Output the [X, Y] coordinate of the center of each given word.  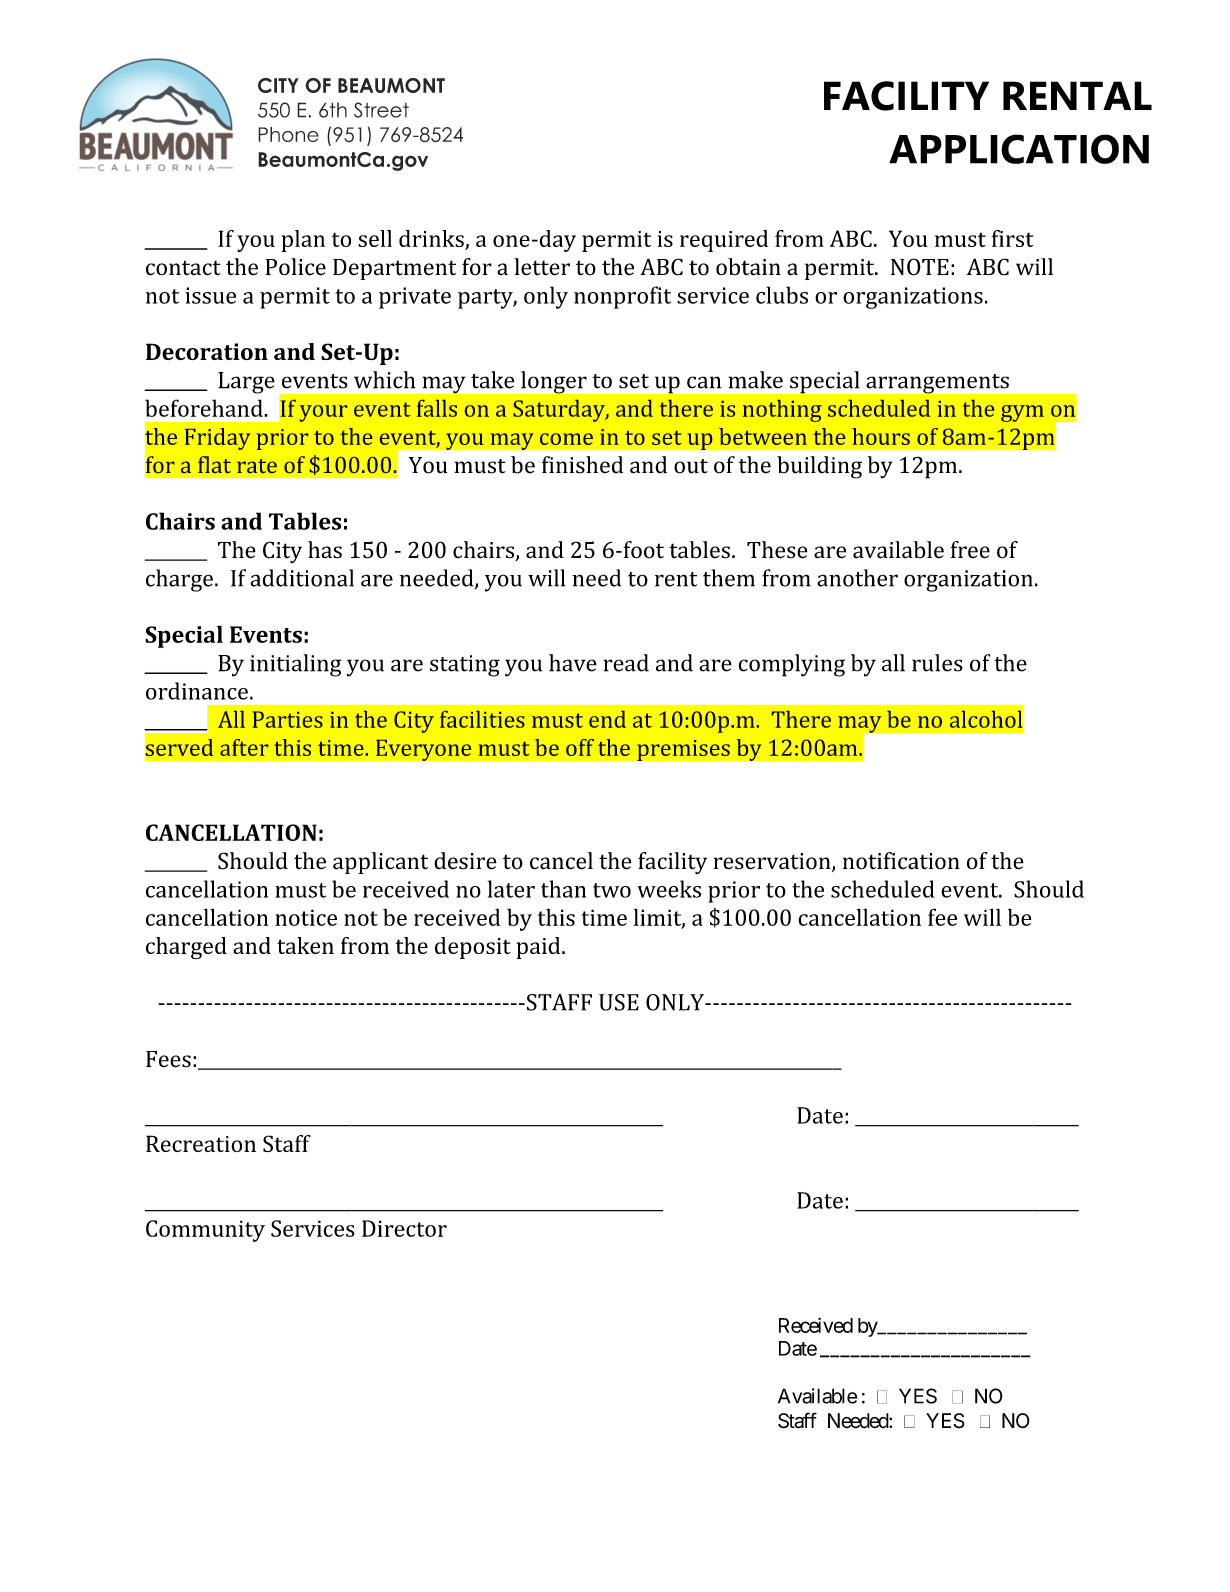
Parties [287, 719]
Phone [288, 134]
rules [937, 663]
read [626, 663]
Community [205, 1231]
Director [404, 1228]
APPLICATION [1019, 149]
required [724, 241]
